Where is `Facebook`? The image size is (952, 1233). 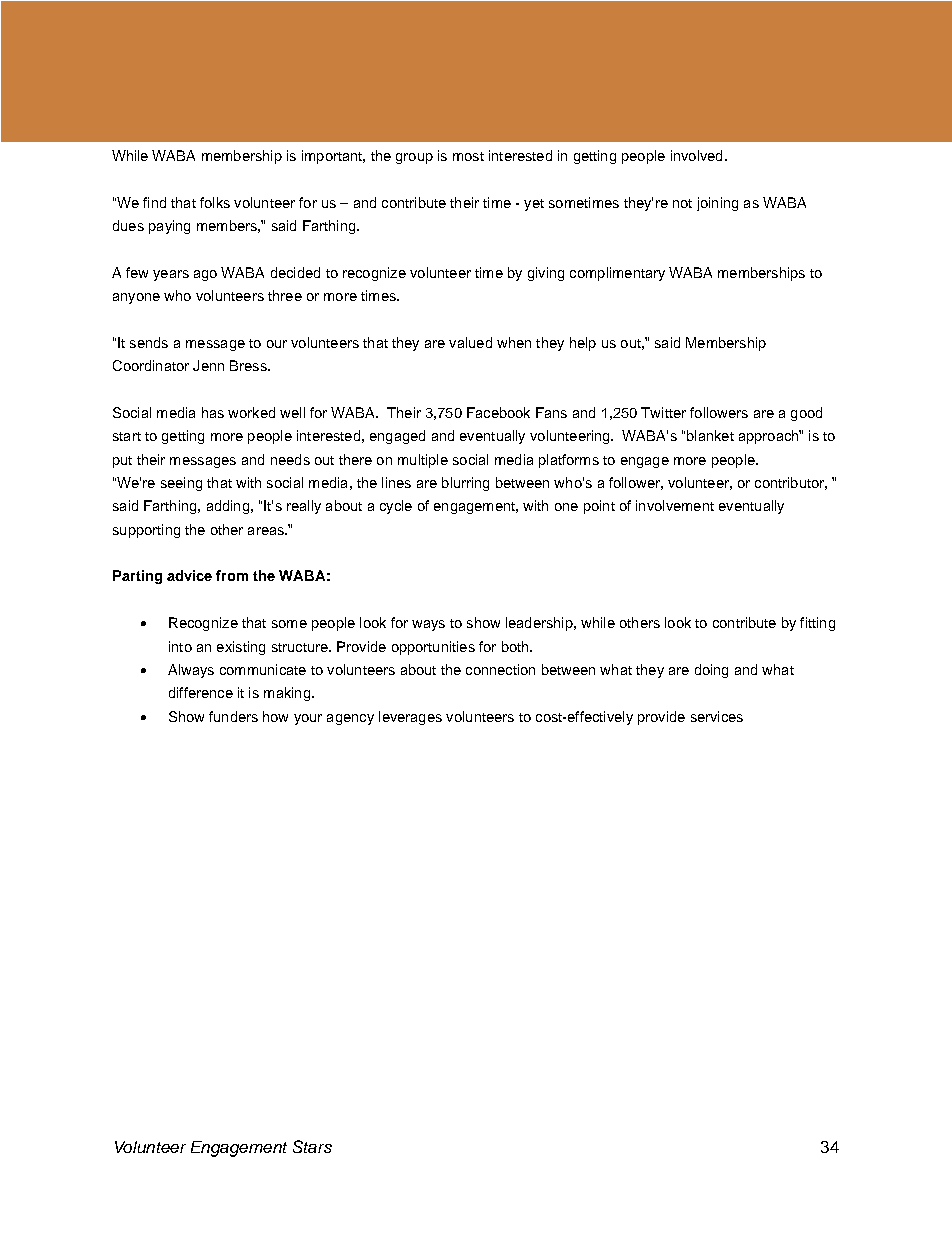
Facebook is located at coordinates (498, 412).
